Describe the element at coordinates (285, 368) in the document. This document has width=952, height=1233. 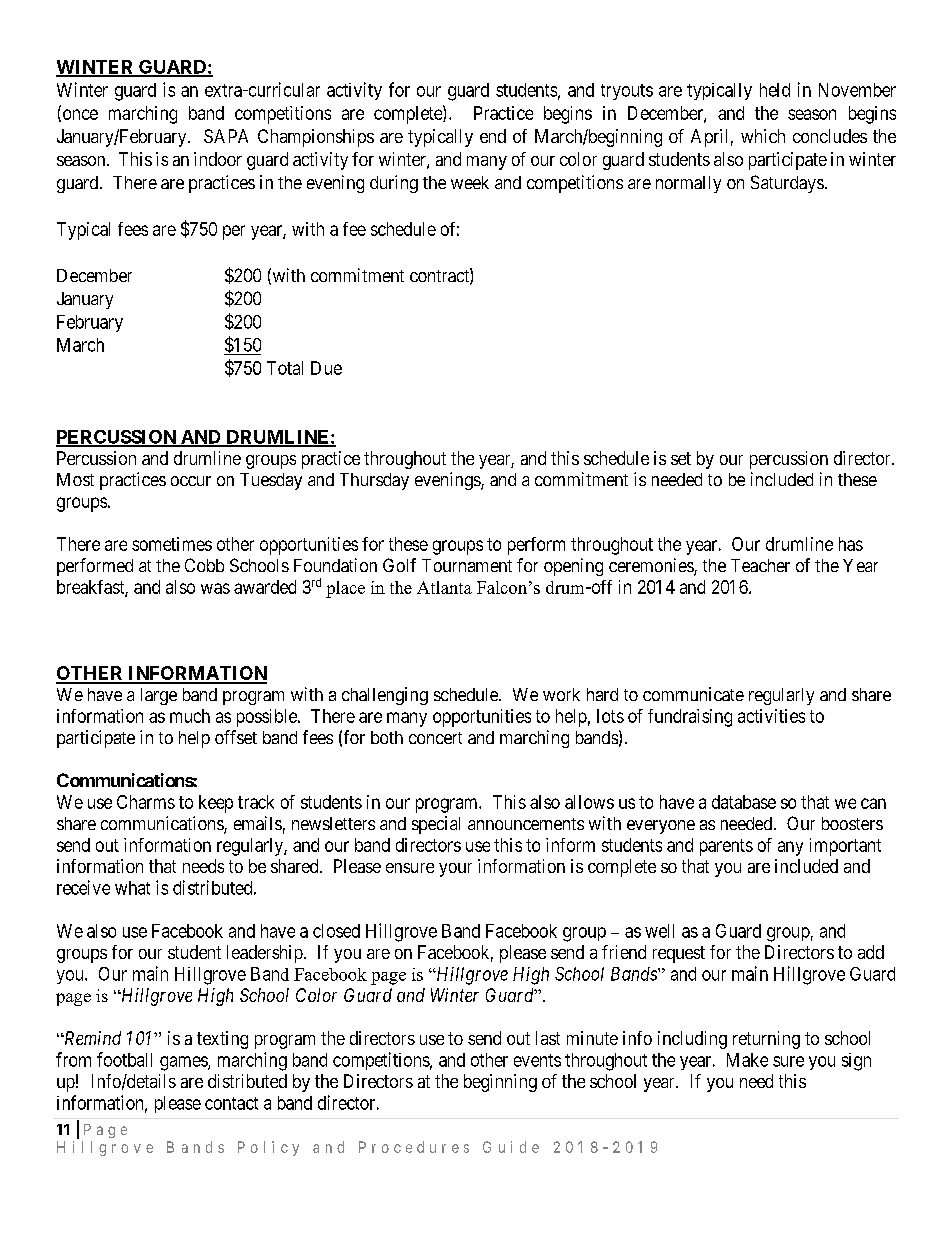
I see `Total` at that location.
